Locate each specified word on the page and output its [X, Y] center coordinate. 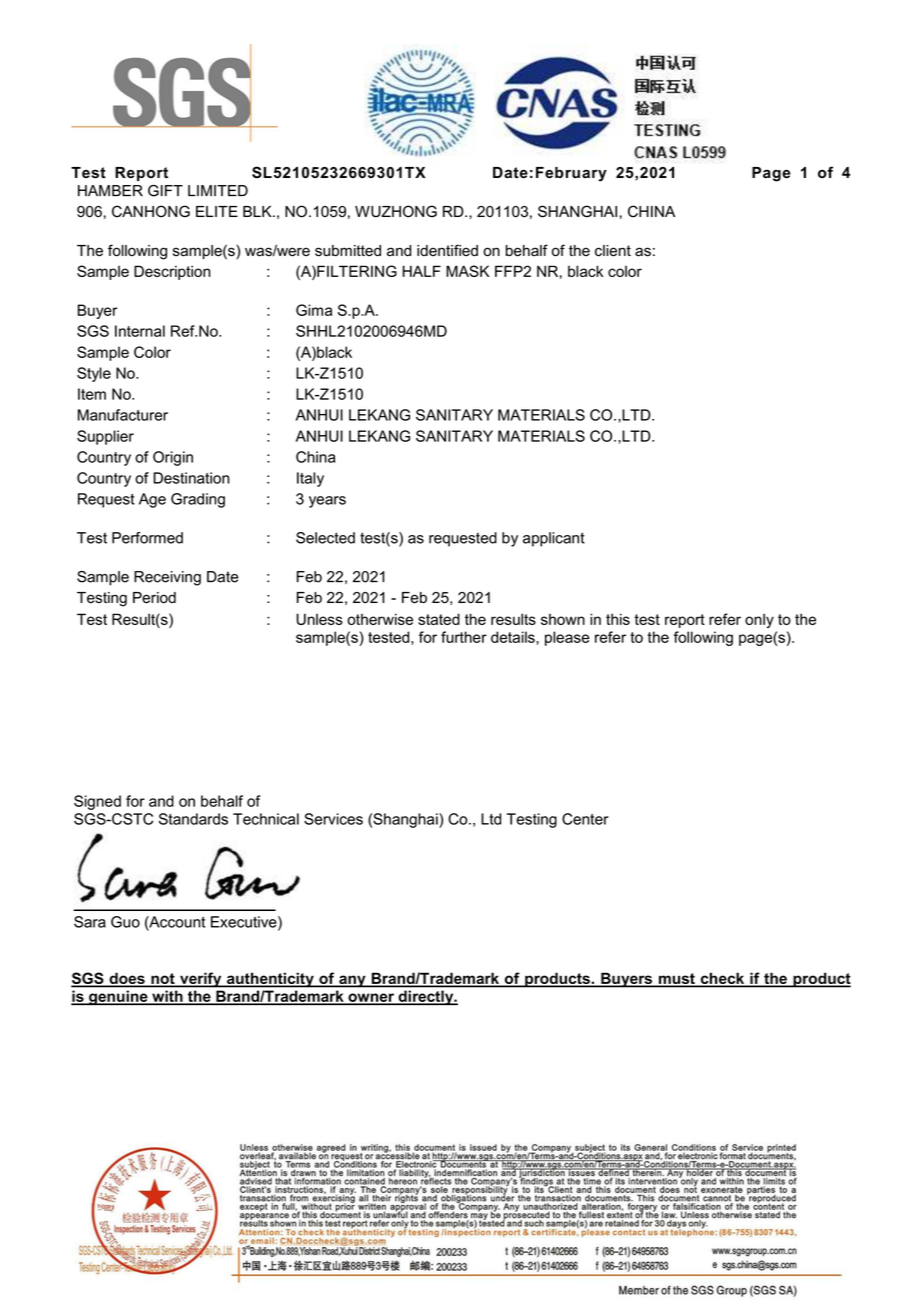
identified [447, 250]
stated [439, 619]
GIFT [165, 191]
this [618, 619]
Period [154, 598]
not [163, 980]
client [613, 251]
